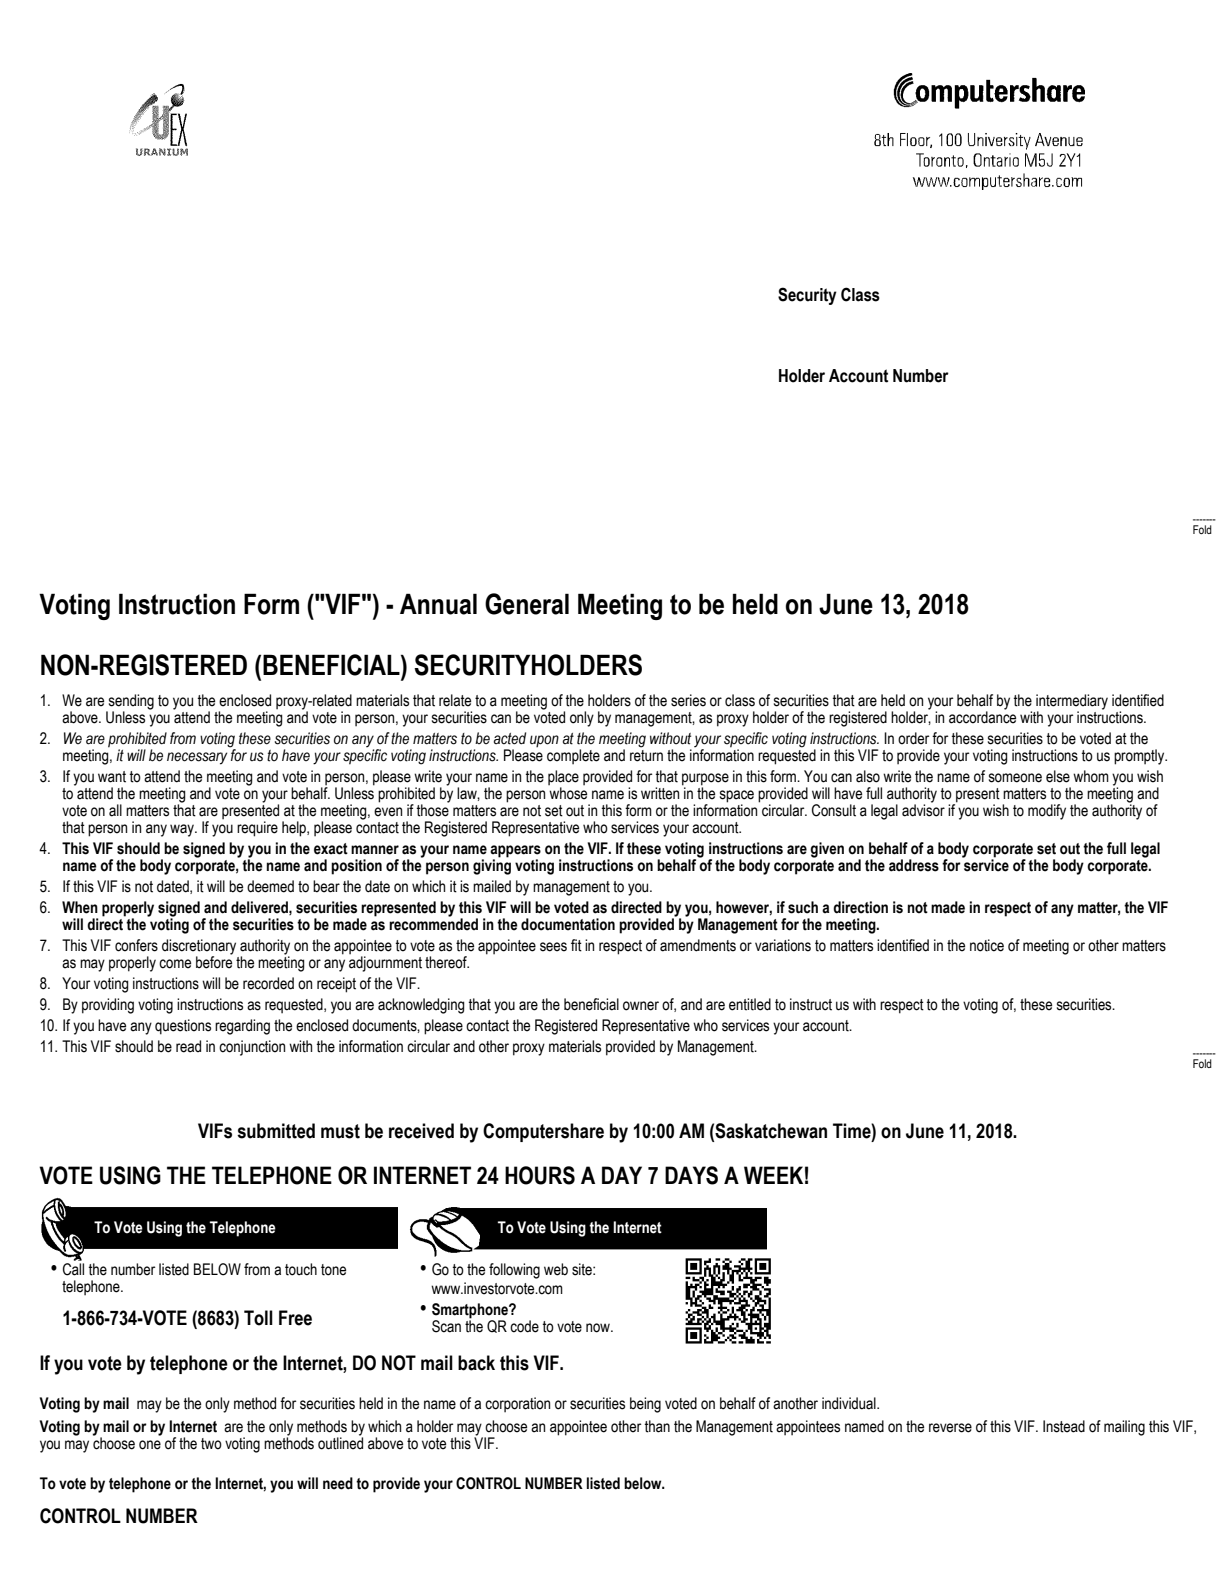 The width and height of the screenshot is (1227, 1585). I want to click on sending, so click(131, 702).
